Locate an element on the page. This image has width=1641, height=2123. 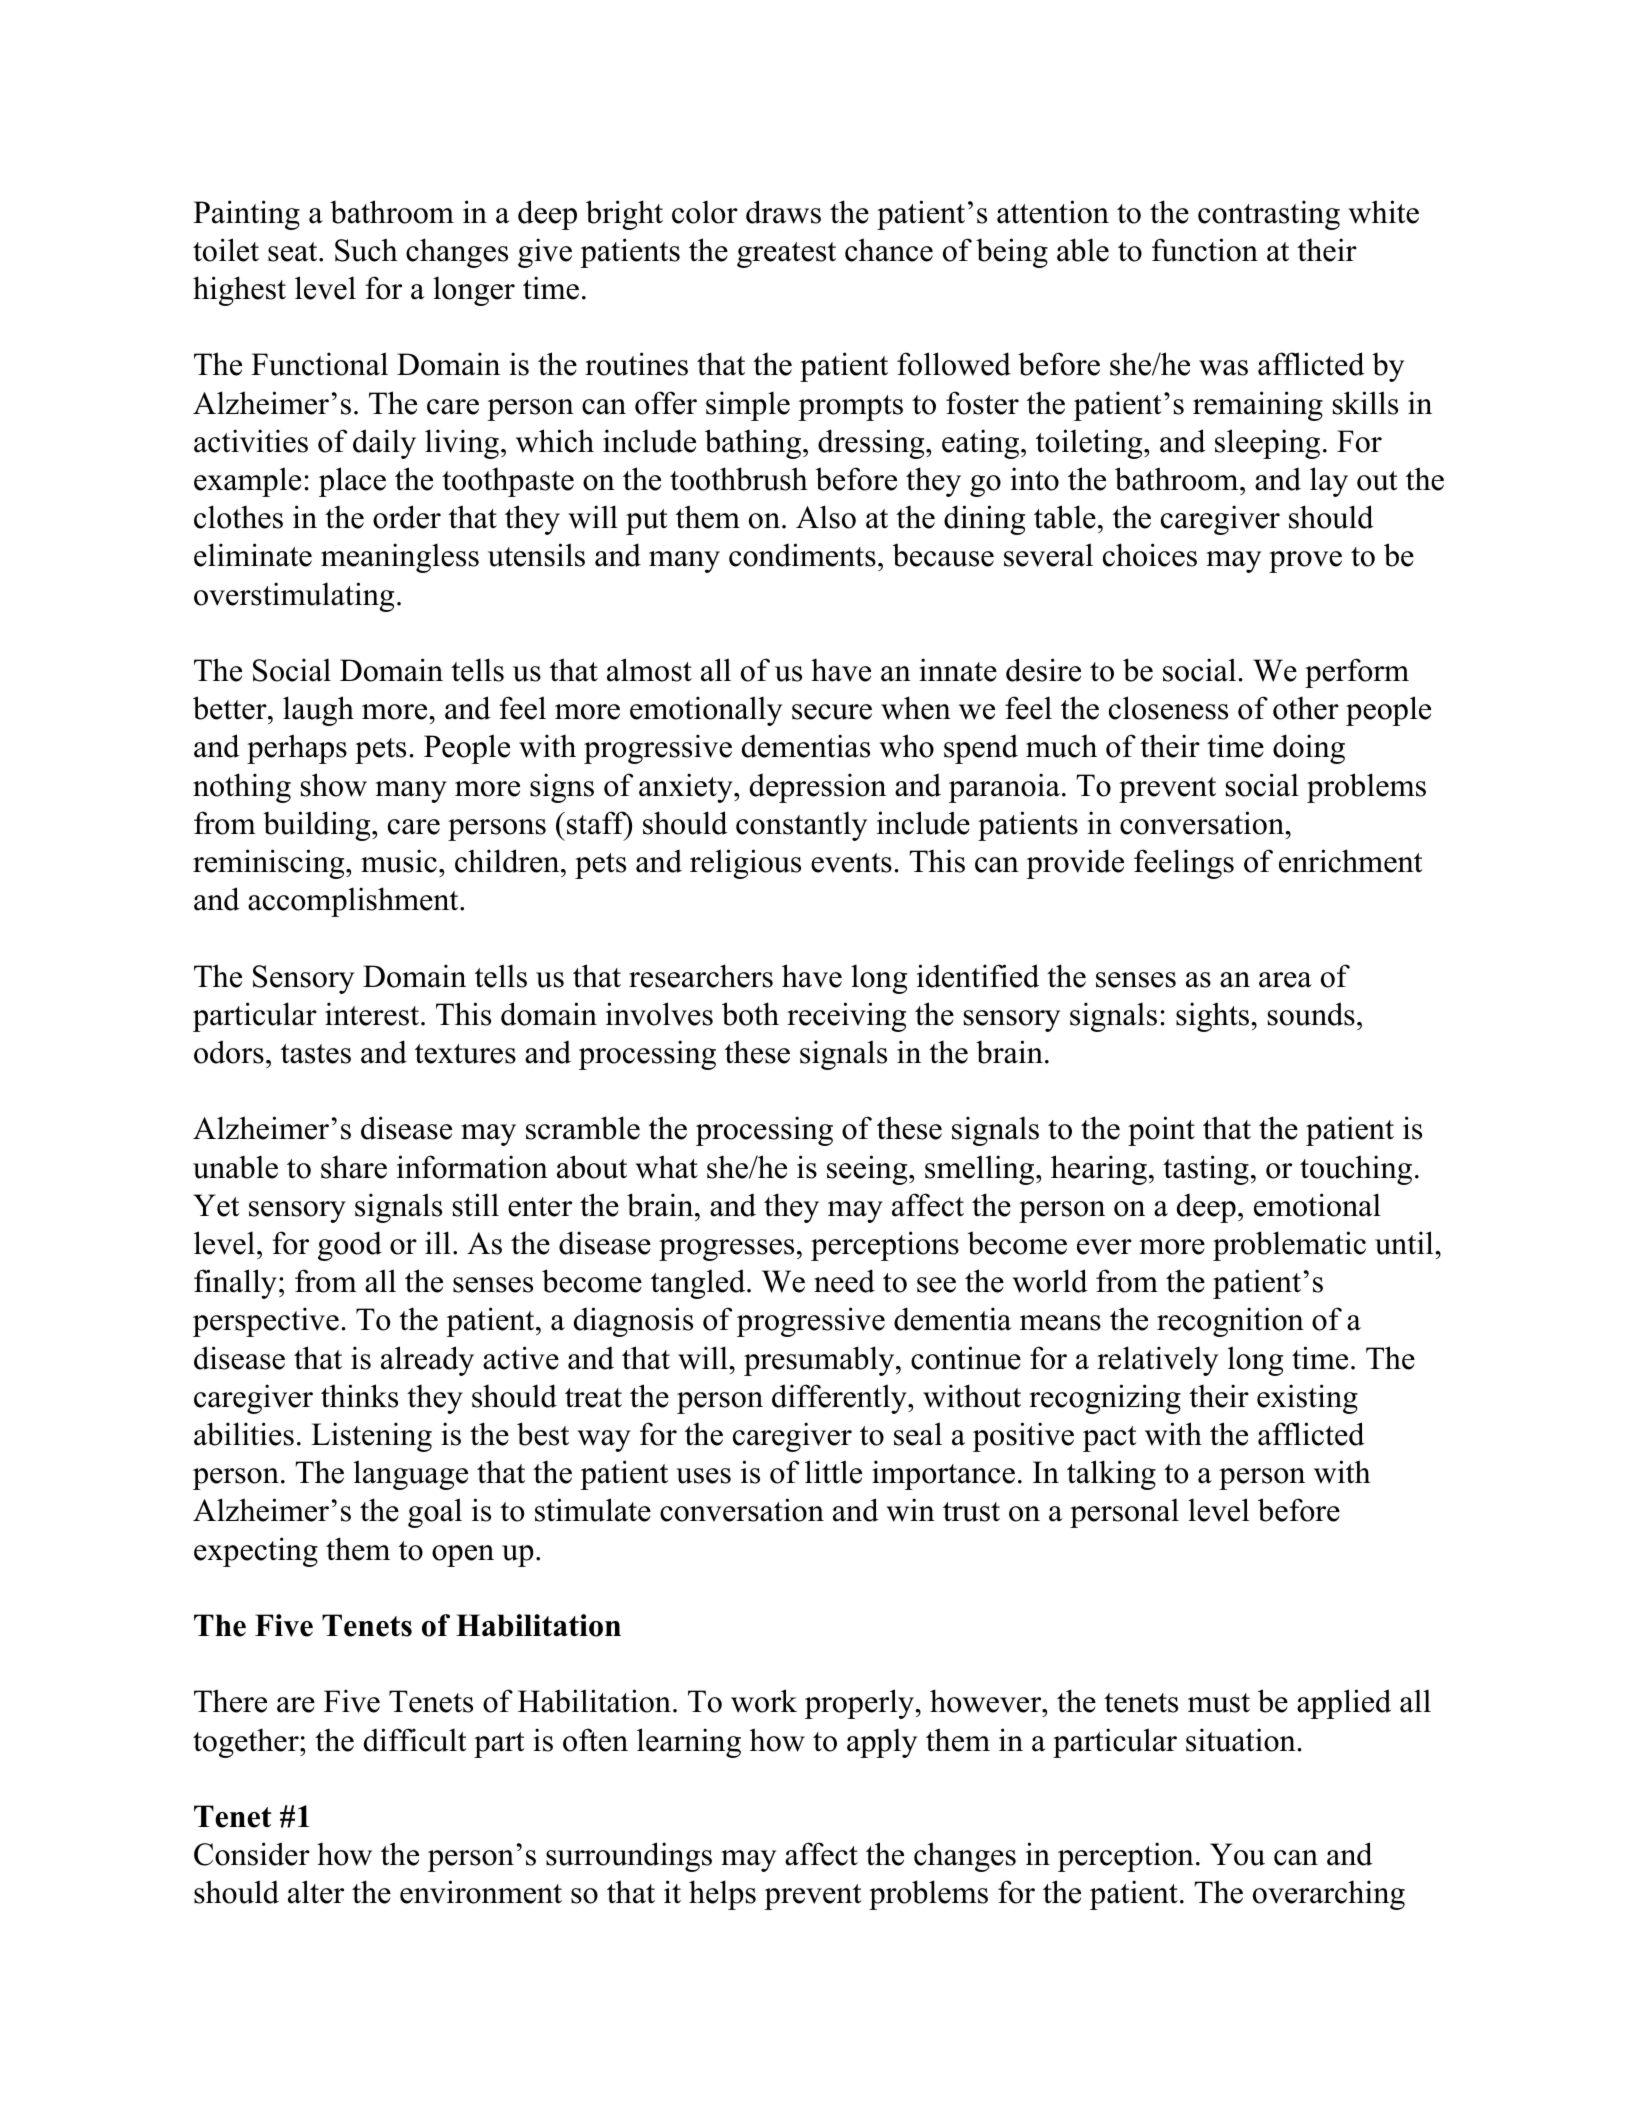
alter is located at coordinates (316, 1892).
